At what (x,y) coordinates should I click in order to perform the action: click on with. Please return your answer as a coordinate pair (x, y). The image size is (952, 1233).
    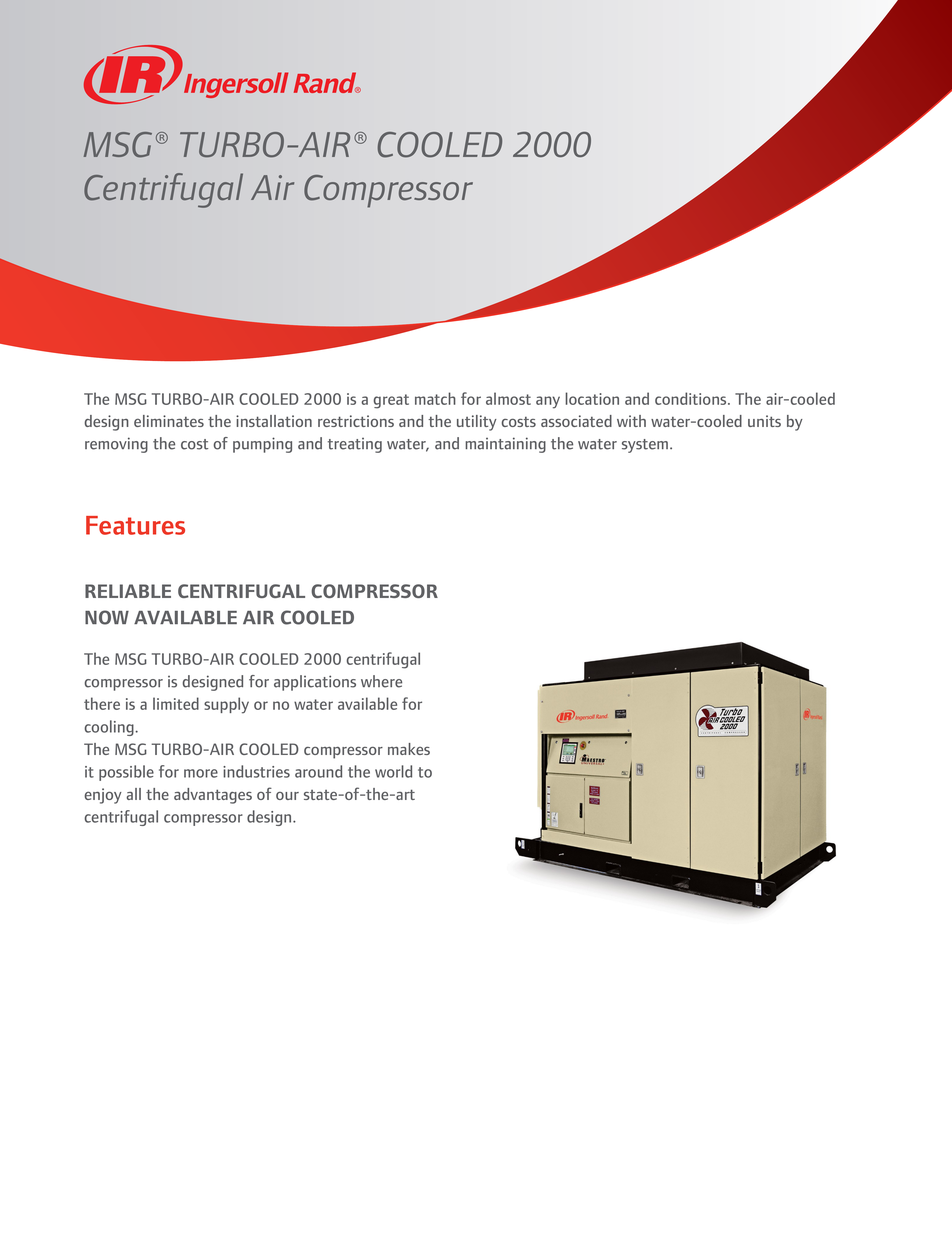
    Looking at the image, I should click on (631, 421).
